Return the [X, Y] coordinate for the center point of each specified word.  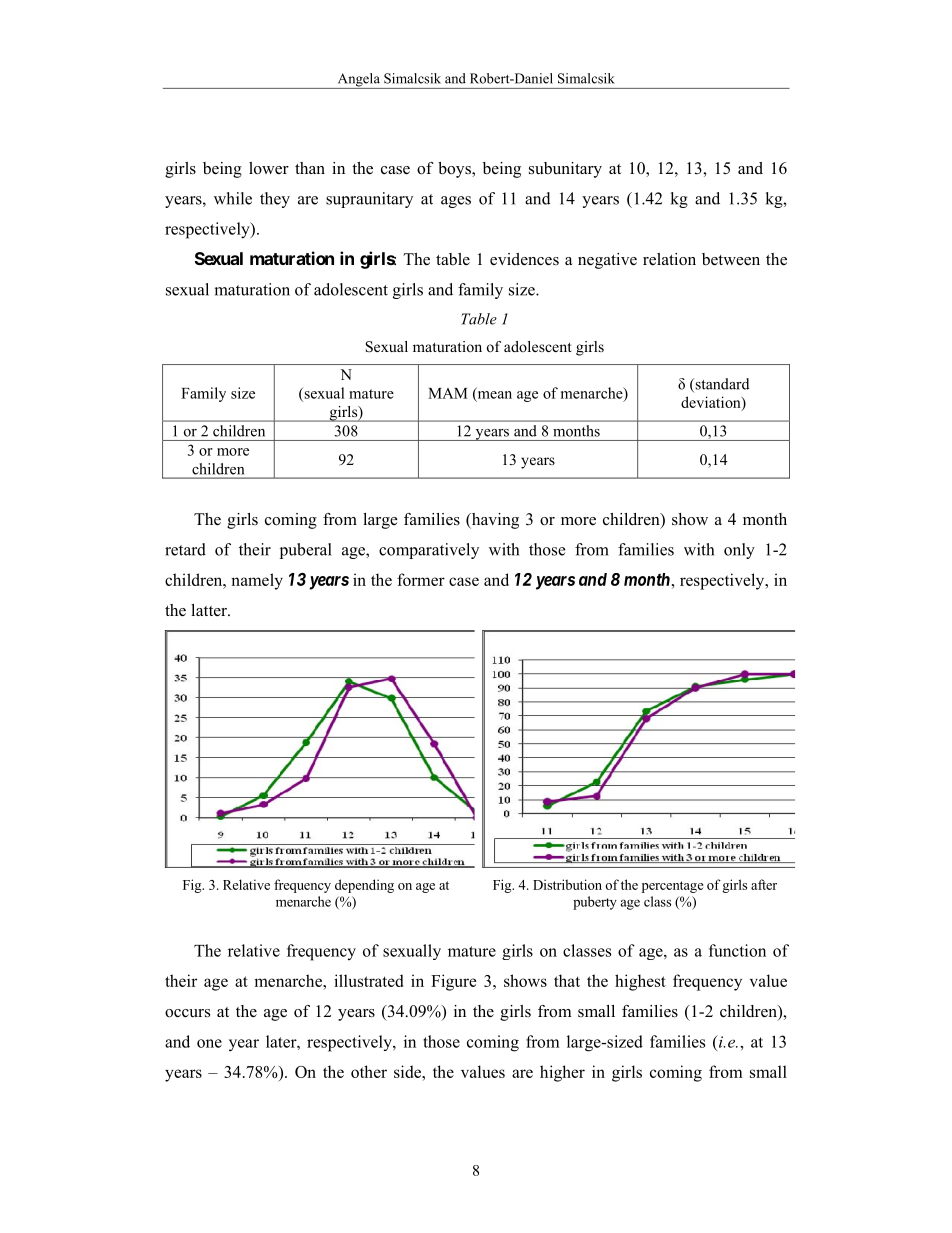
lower [269, 168]
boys [455, 170]
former [421, 579]
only [739, 551]
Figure [453, 982]
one [209, 1043]
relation [669, 259]
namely [257, 581]
